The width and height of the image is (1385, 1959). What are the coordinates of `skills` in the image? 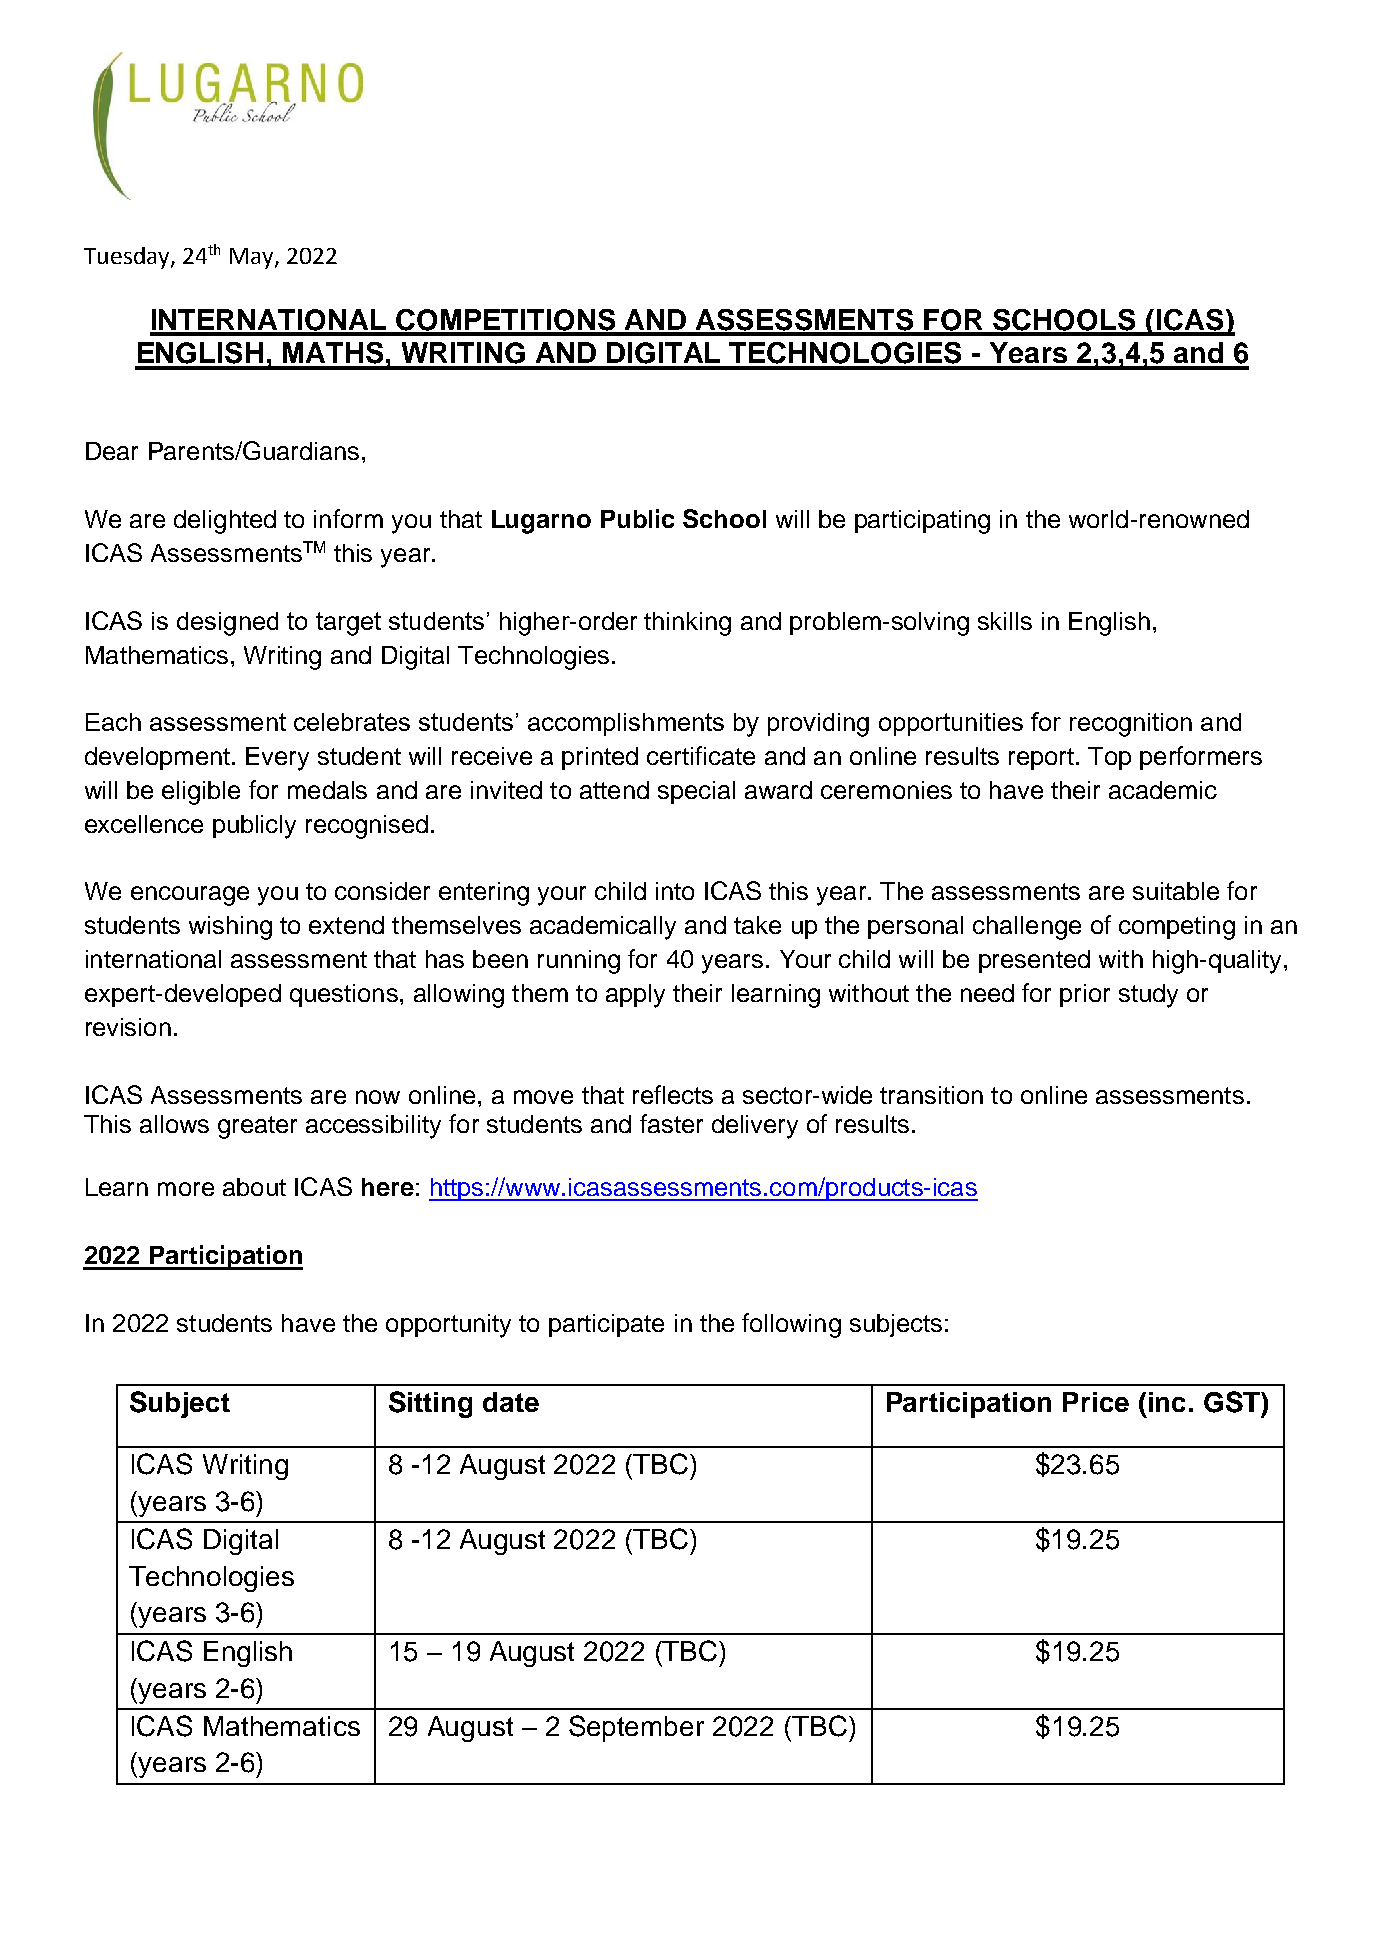 It's located at (1005, 621).
